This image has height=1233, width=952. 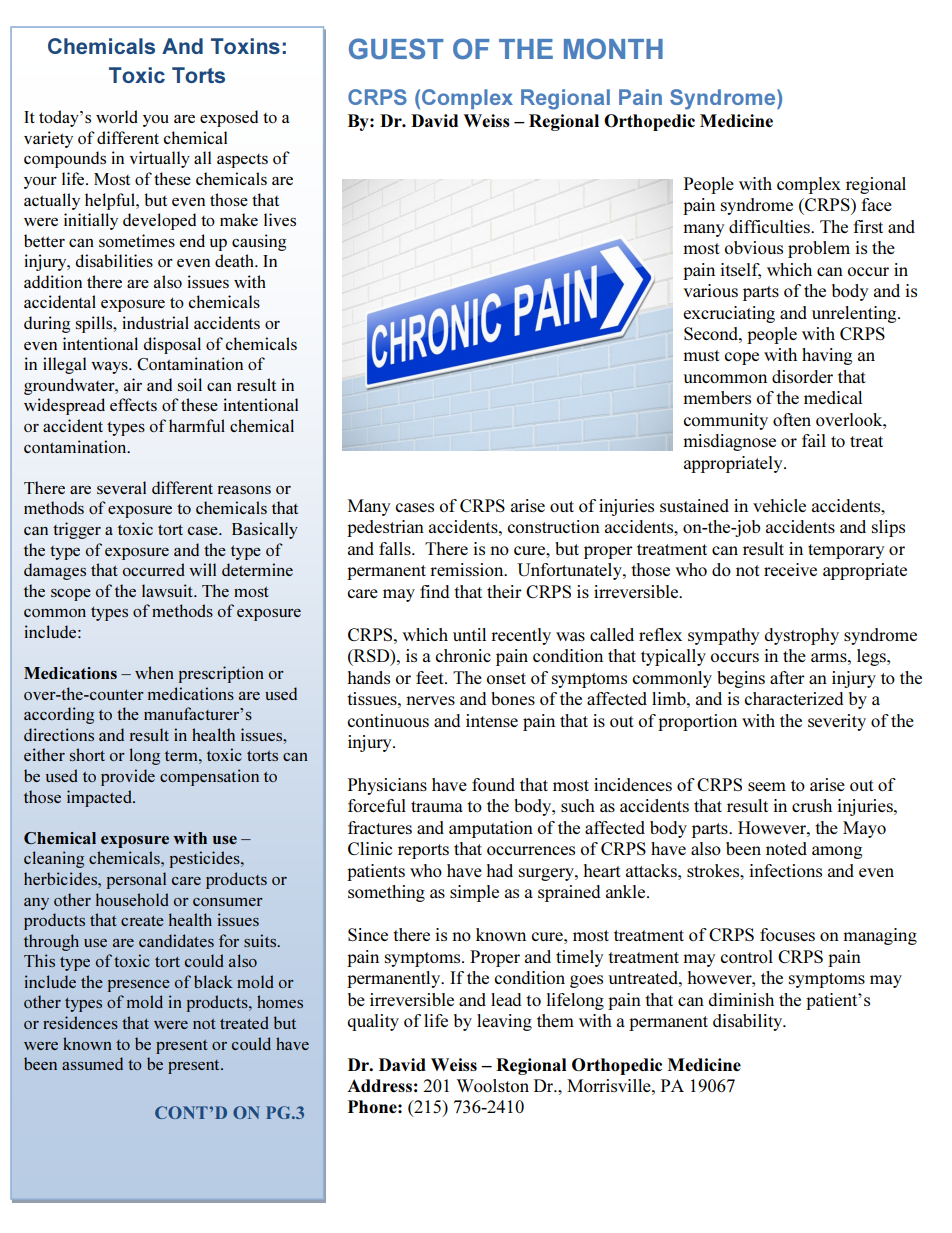 What do you see at coordinates (504, 1022) in the image?
I see `leaving` at bounding box center [504, 1022].
